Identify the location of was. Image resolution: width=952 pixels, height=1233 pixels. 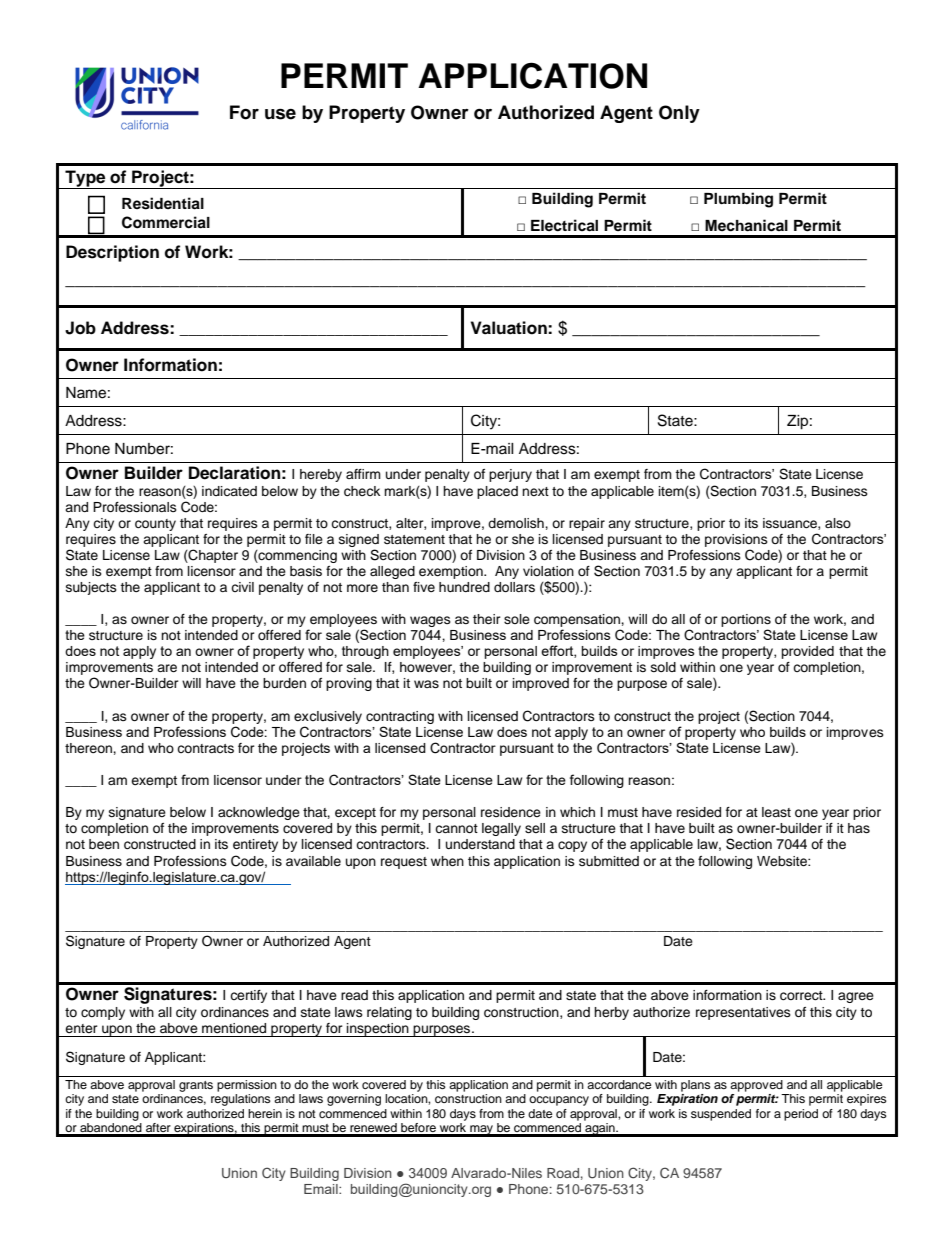
(426, 684).
